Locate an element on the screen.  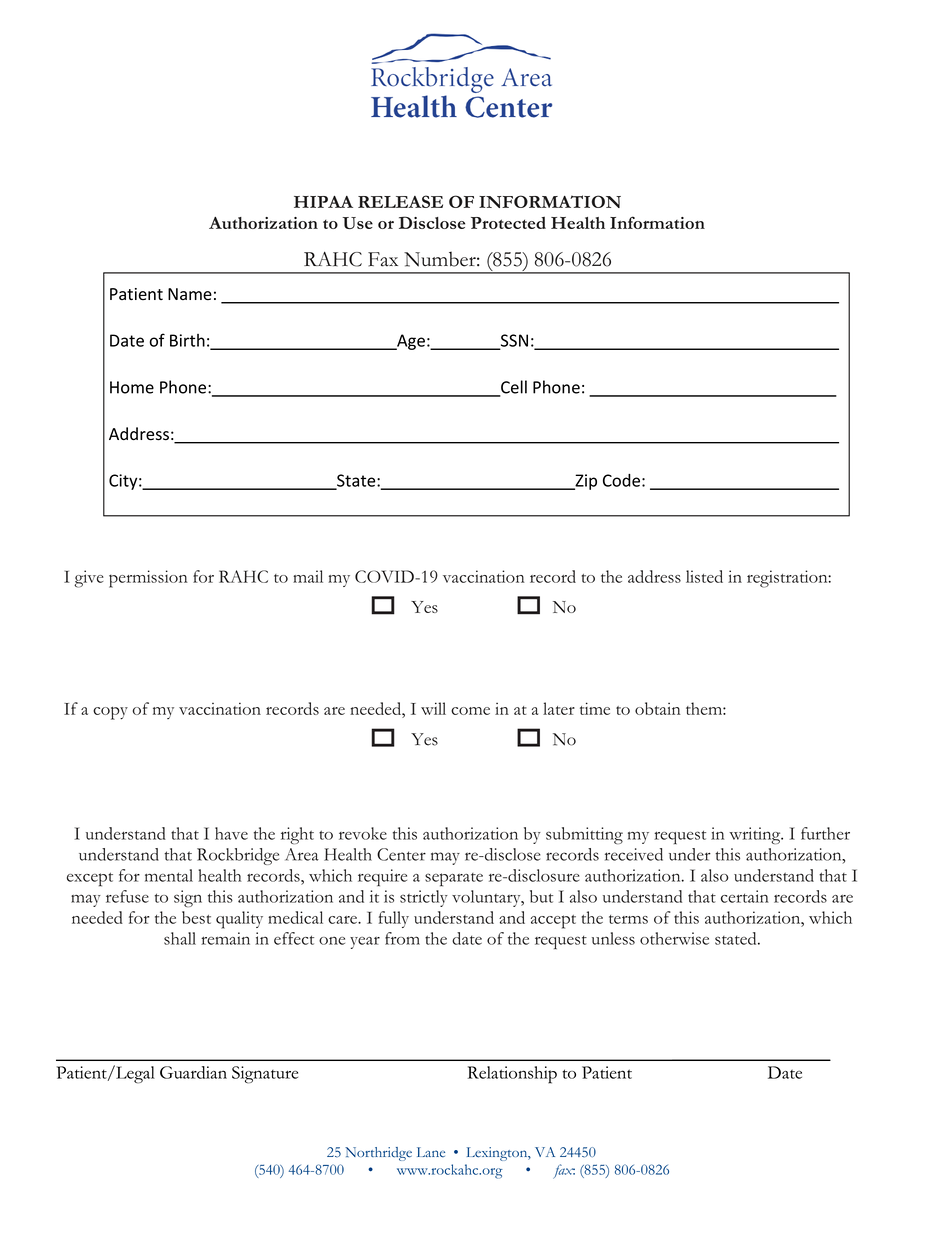
listed is located at coordinates (704, 576).
